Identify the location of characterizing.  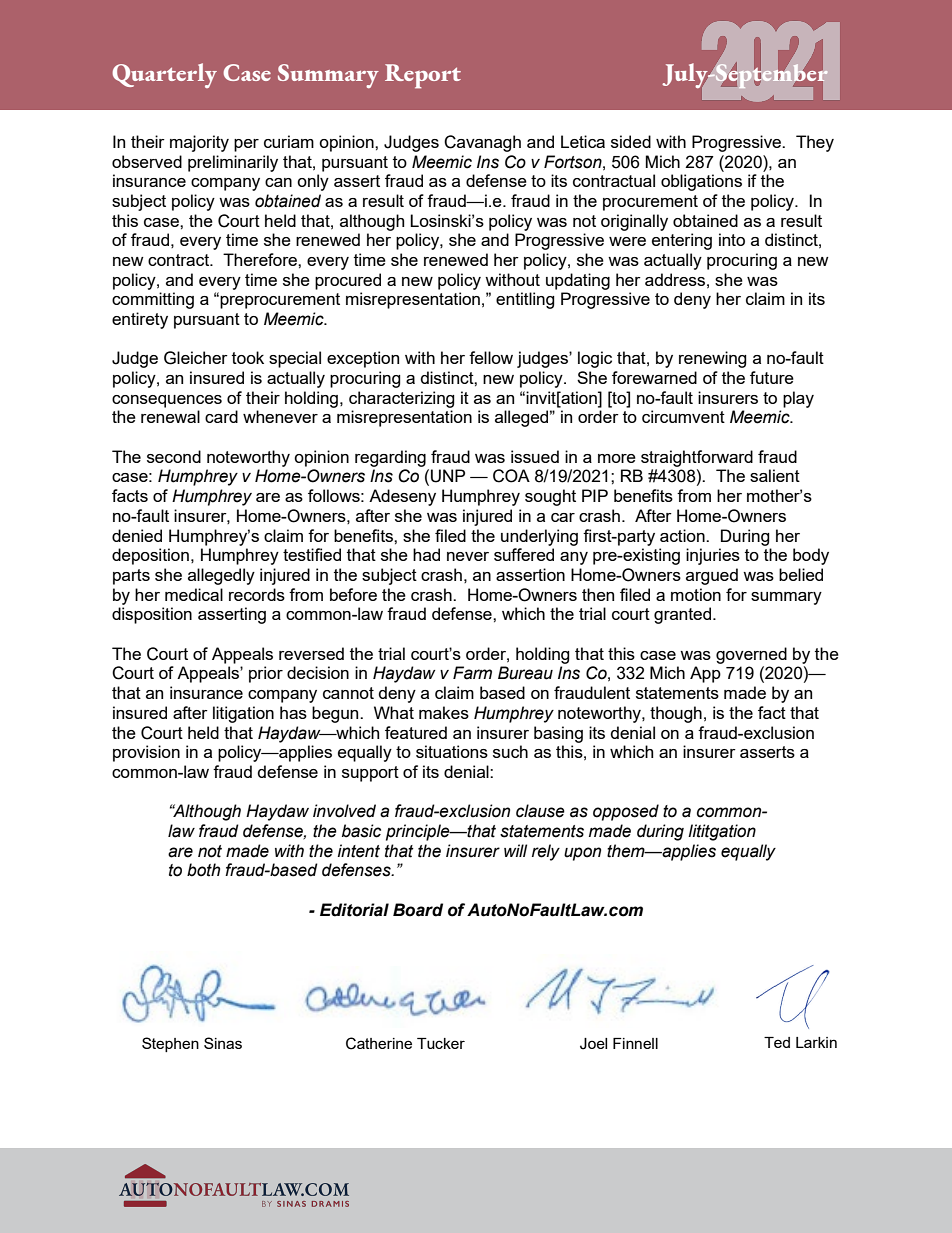
(402, 399).
